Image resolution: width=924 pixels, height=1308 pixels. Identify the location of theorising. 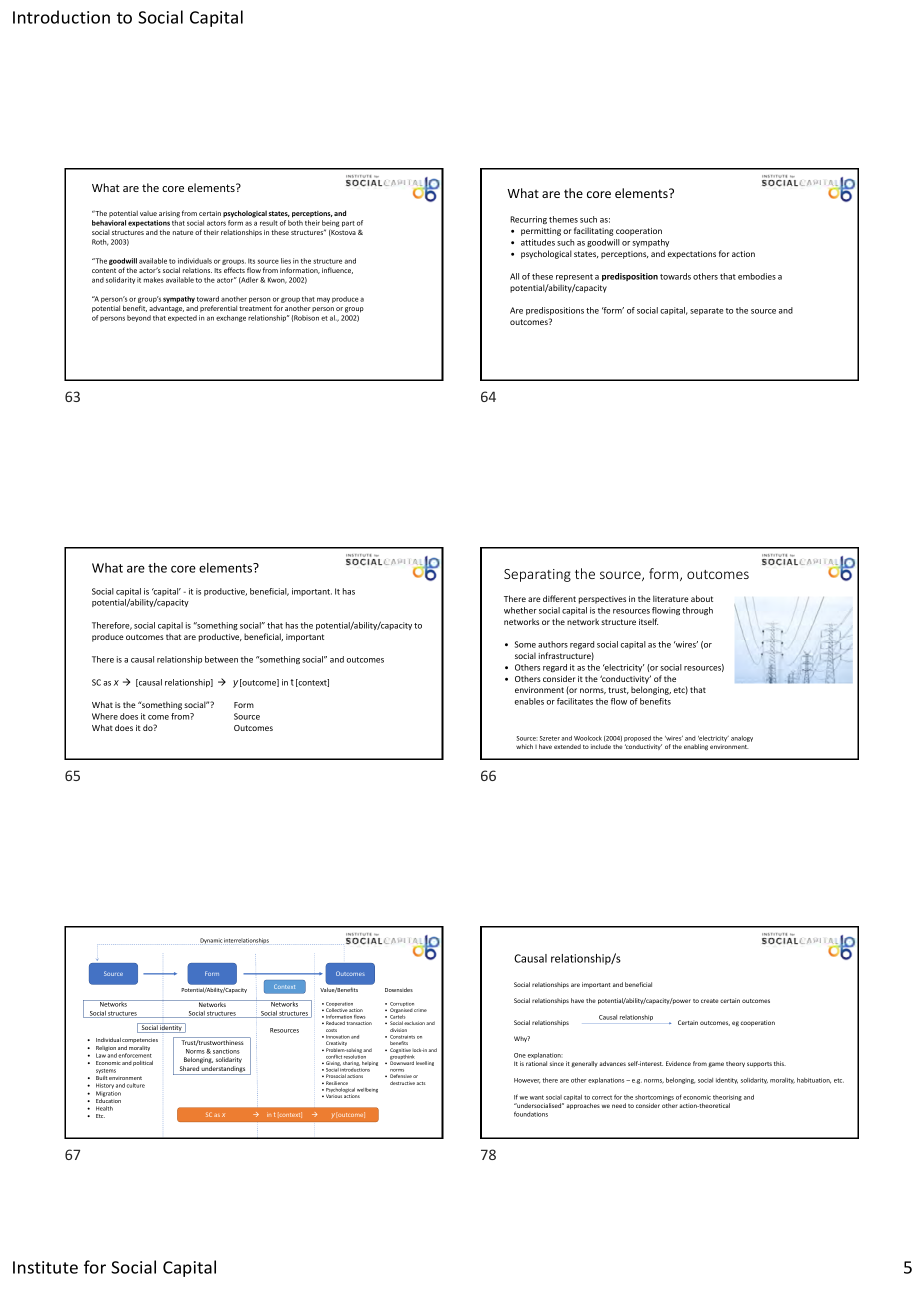
(727, 1098).
